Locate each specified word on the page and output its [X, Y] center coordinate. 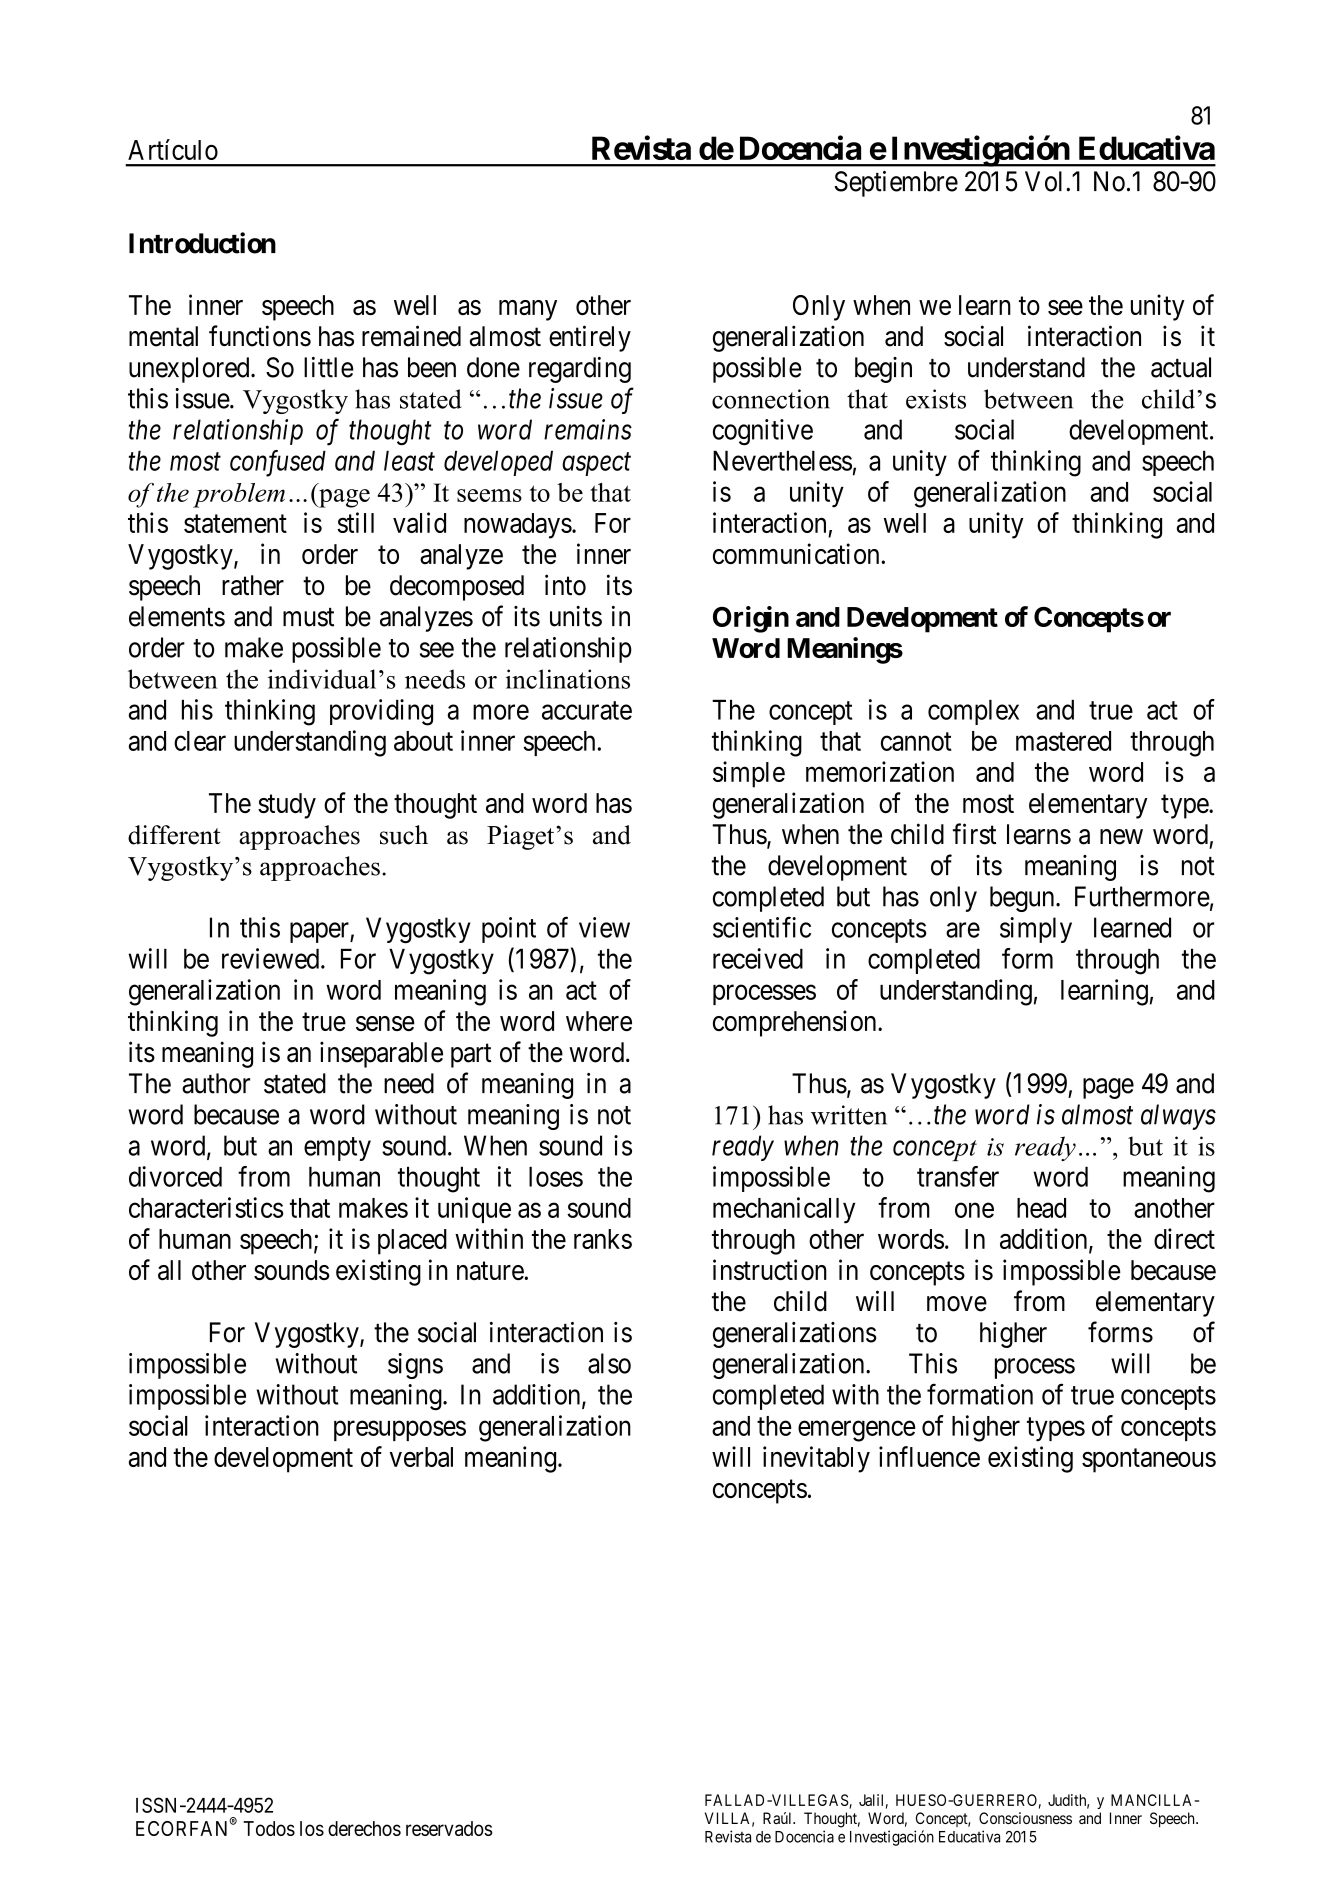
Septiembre [896, 184]
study [287, 806]
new [1121, 837]
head [1041, 1208]
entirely [590, 338]
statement [235, 524]
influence [929, 1456]
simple [749, 774]
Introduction [202, 243]
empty [337, 1149]
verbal [421, 1457]
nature [491, 1271]
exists [936, 399]
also [609, 1363]
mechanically [784, 1210]
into [565, 585]
